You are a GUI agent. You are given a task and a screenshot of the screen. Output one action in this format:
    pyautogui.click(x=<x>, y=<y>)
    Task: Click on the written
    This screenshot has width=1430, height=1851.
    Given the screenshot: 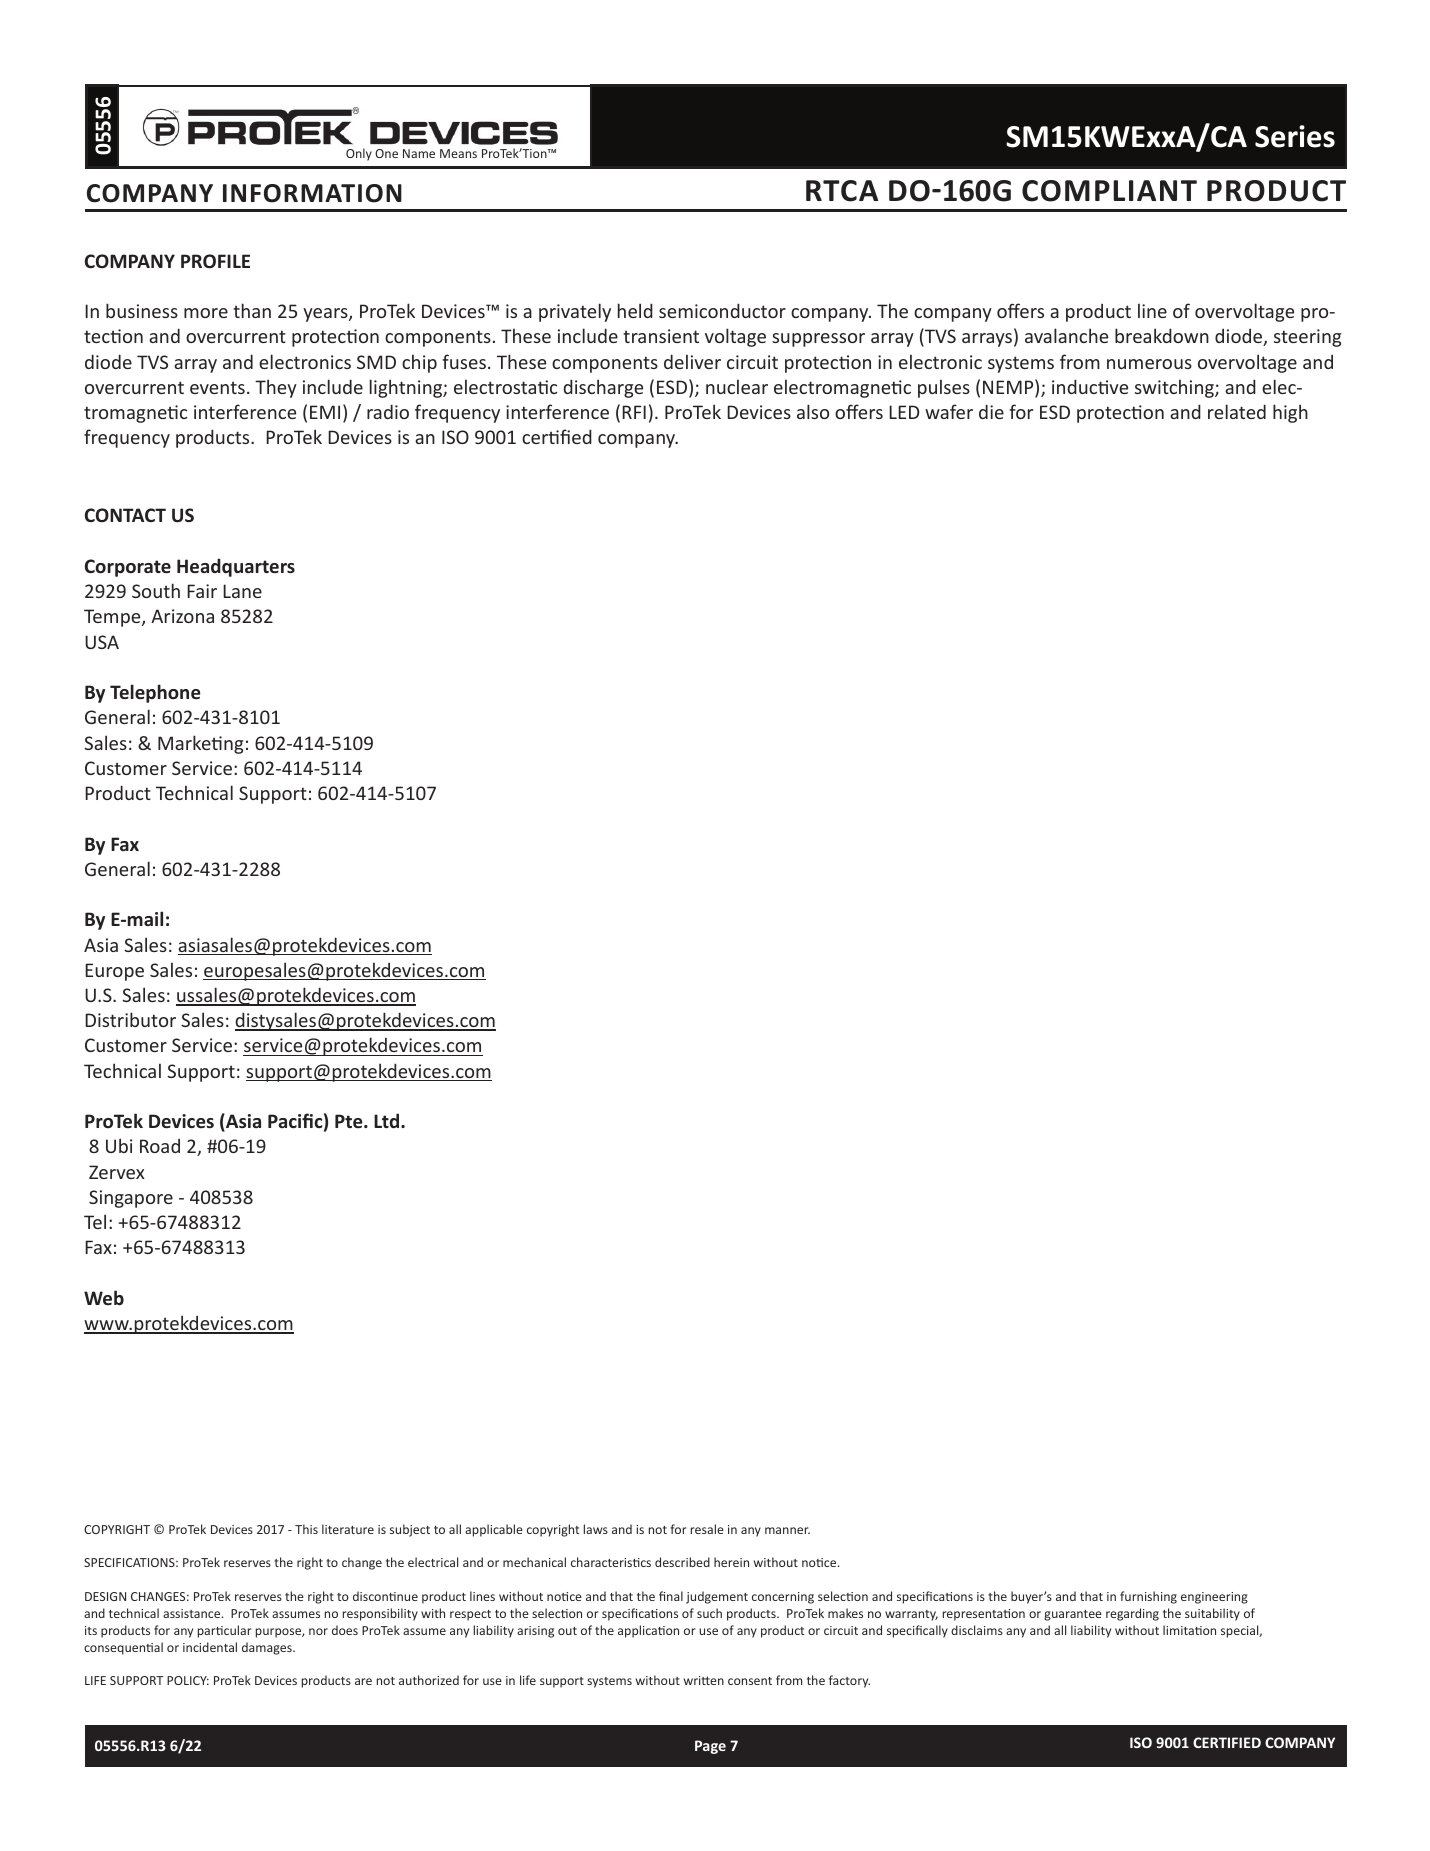 What is the action you would take?
    pyautogui.click(x=704, y=1680)
